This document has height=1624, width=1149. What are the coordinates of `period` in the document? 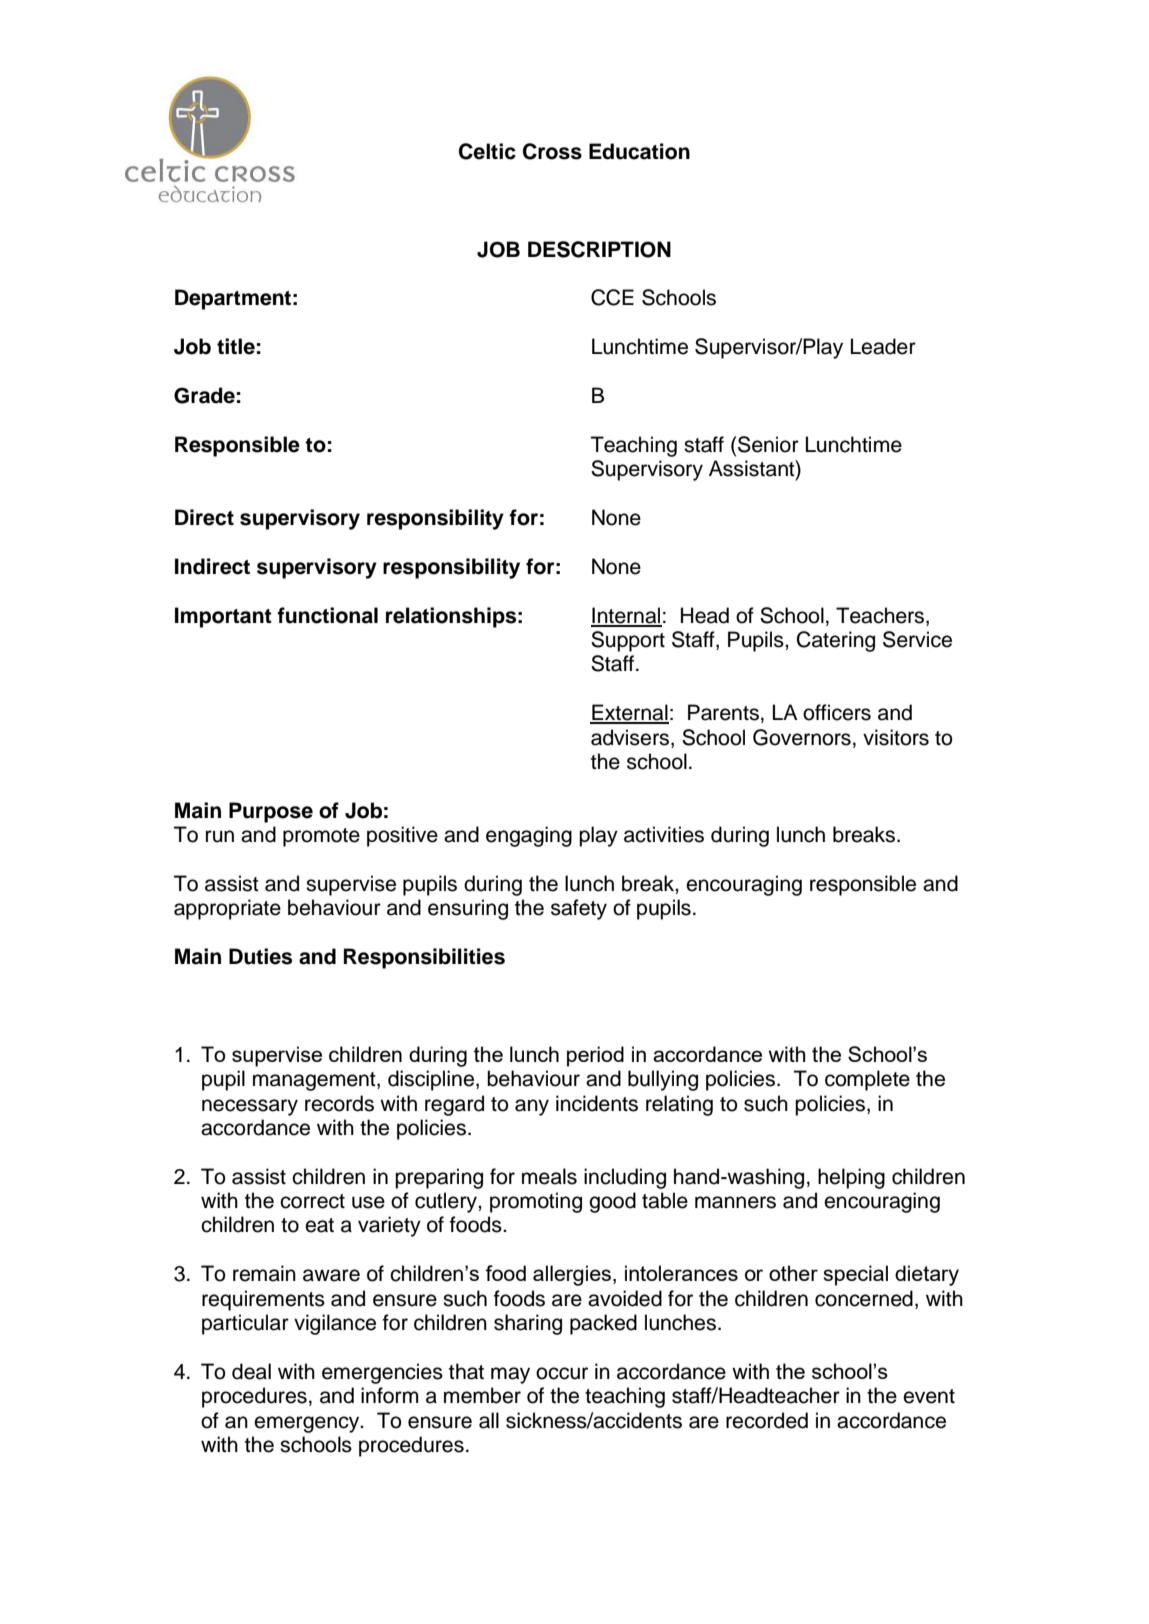 It's located at (595, 1056).
